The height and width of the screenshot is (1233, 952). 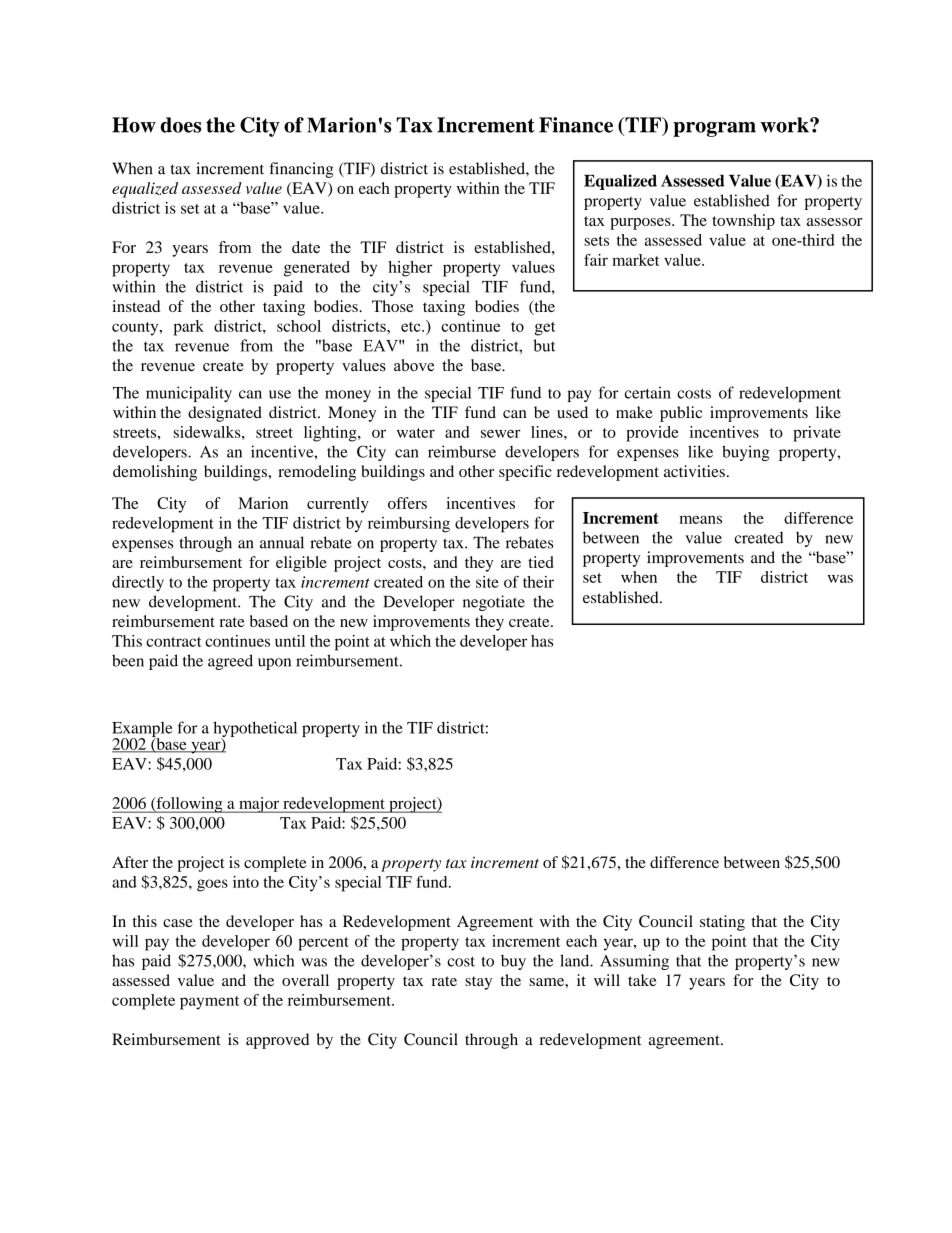 What do you see at coordinates (138, 584) in the screenshot?
I see `directly` at bounding box center [138, 584].
